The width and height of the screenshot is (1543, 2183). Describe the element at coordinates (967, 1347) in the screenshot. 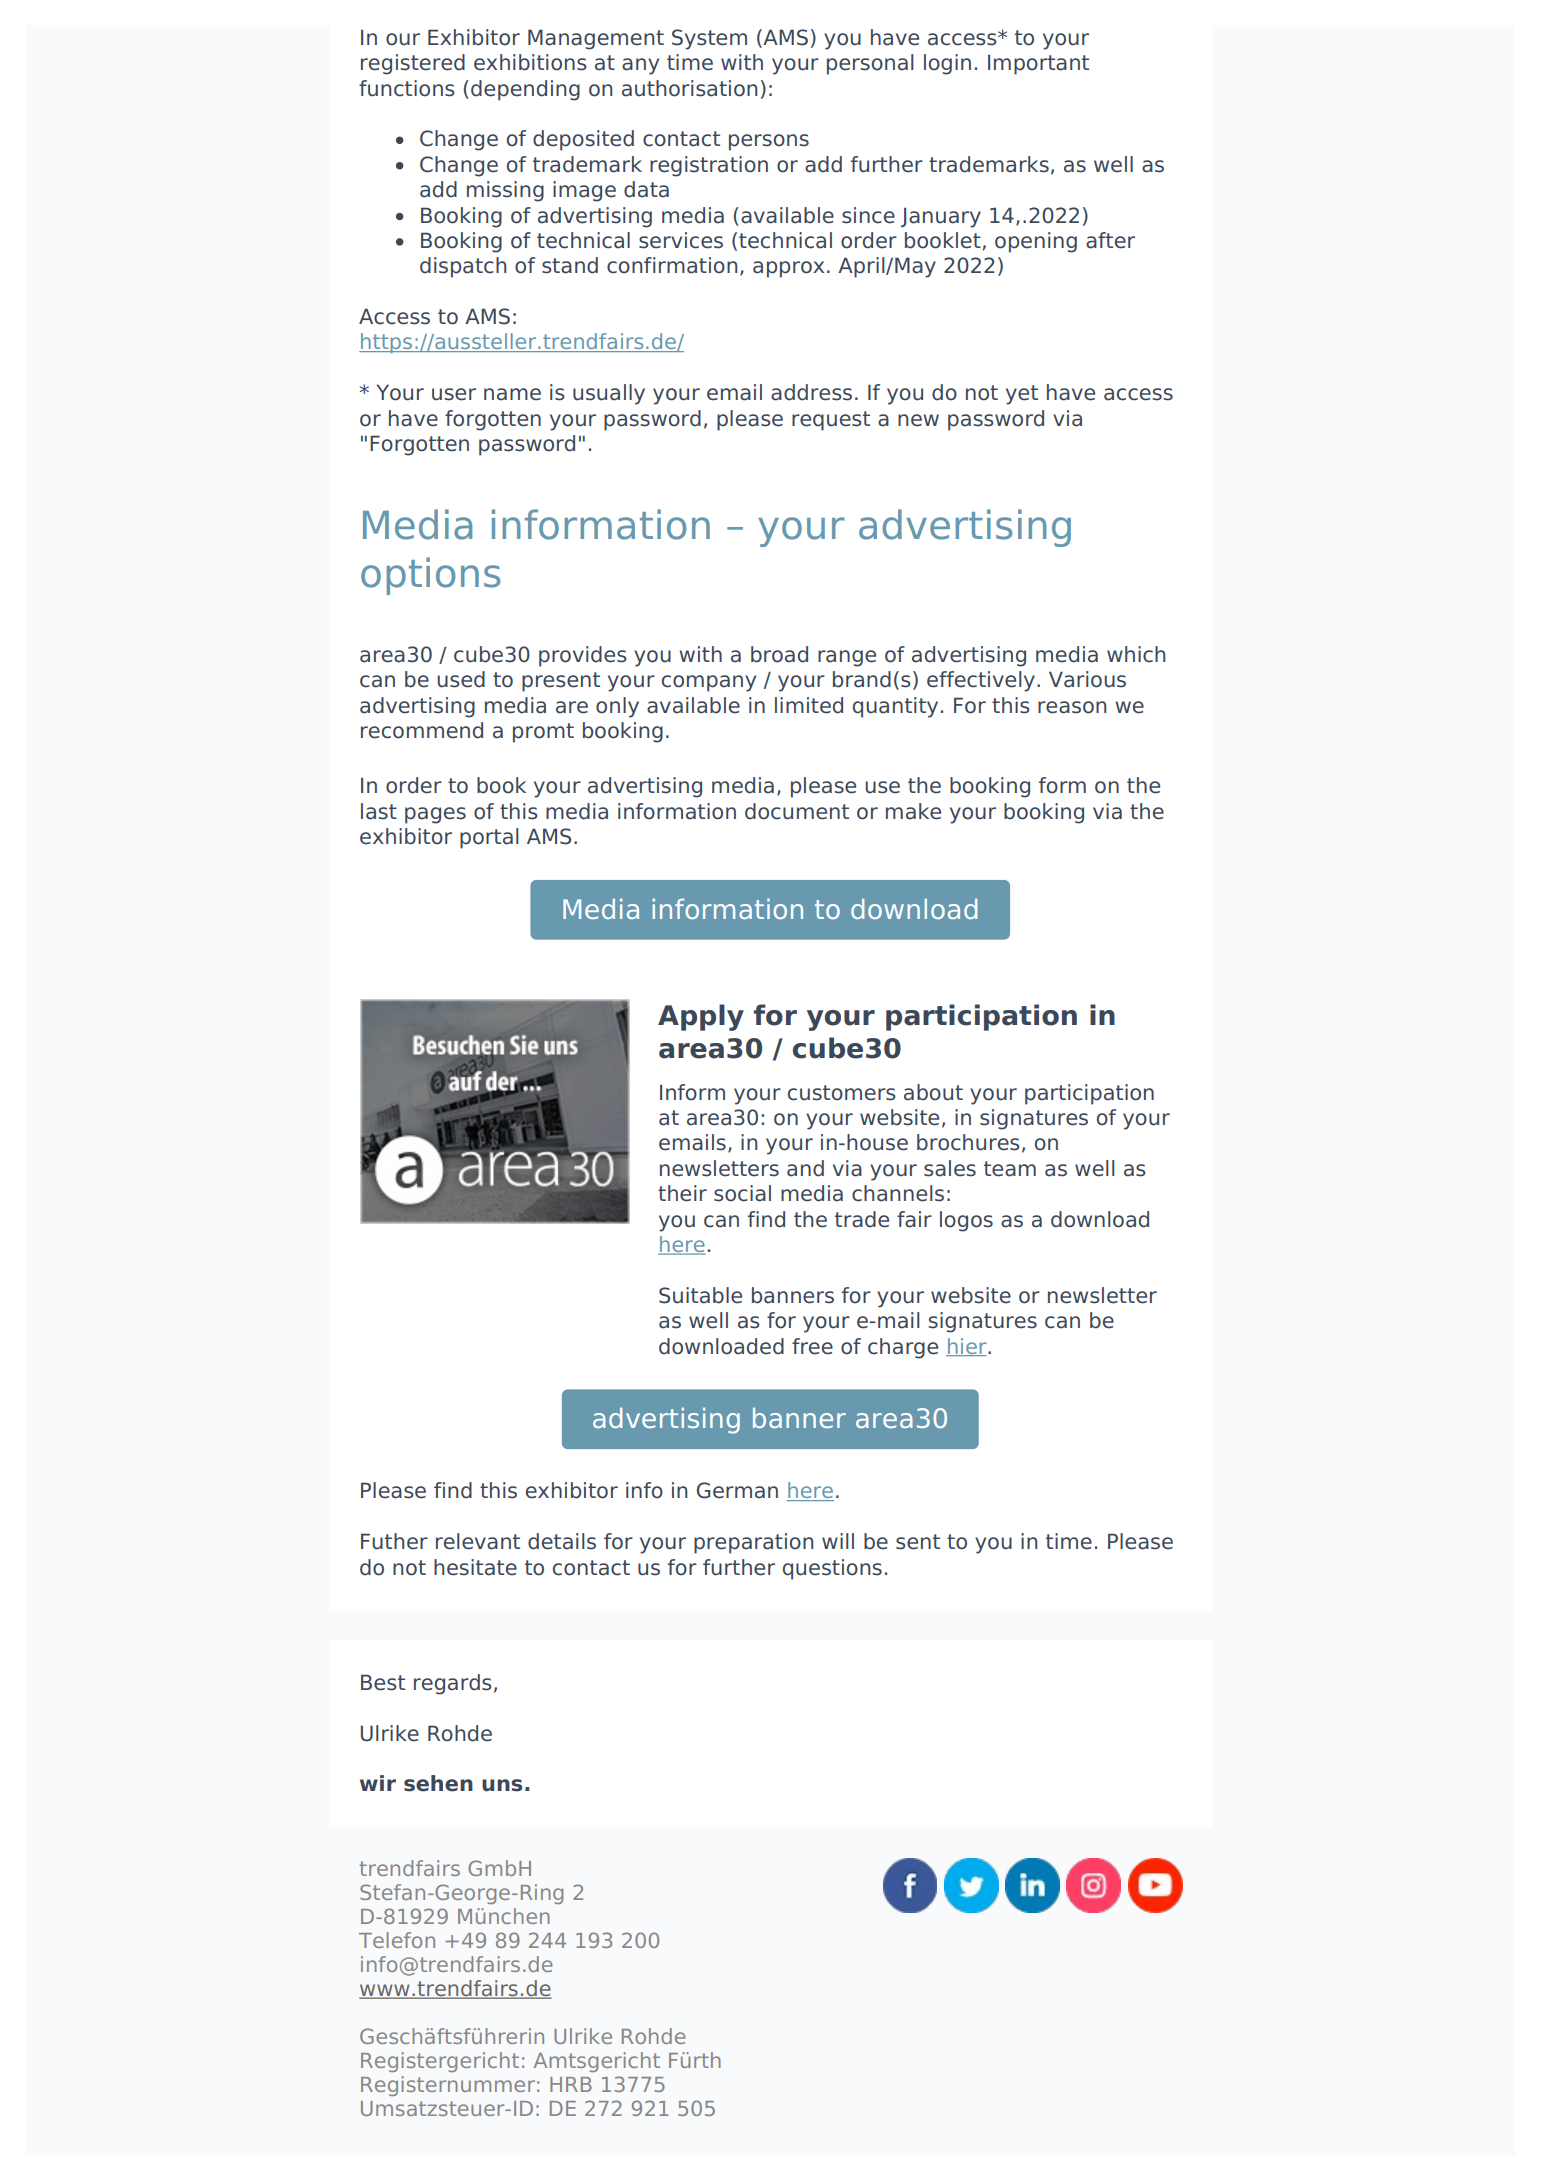

I see `hier` at that location.
